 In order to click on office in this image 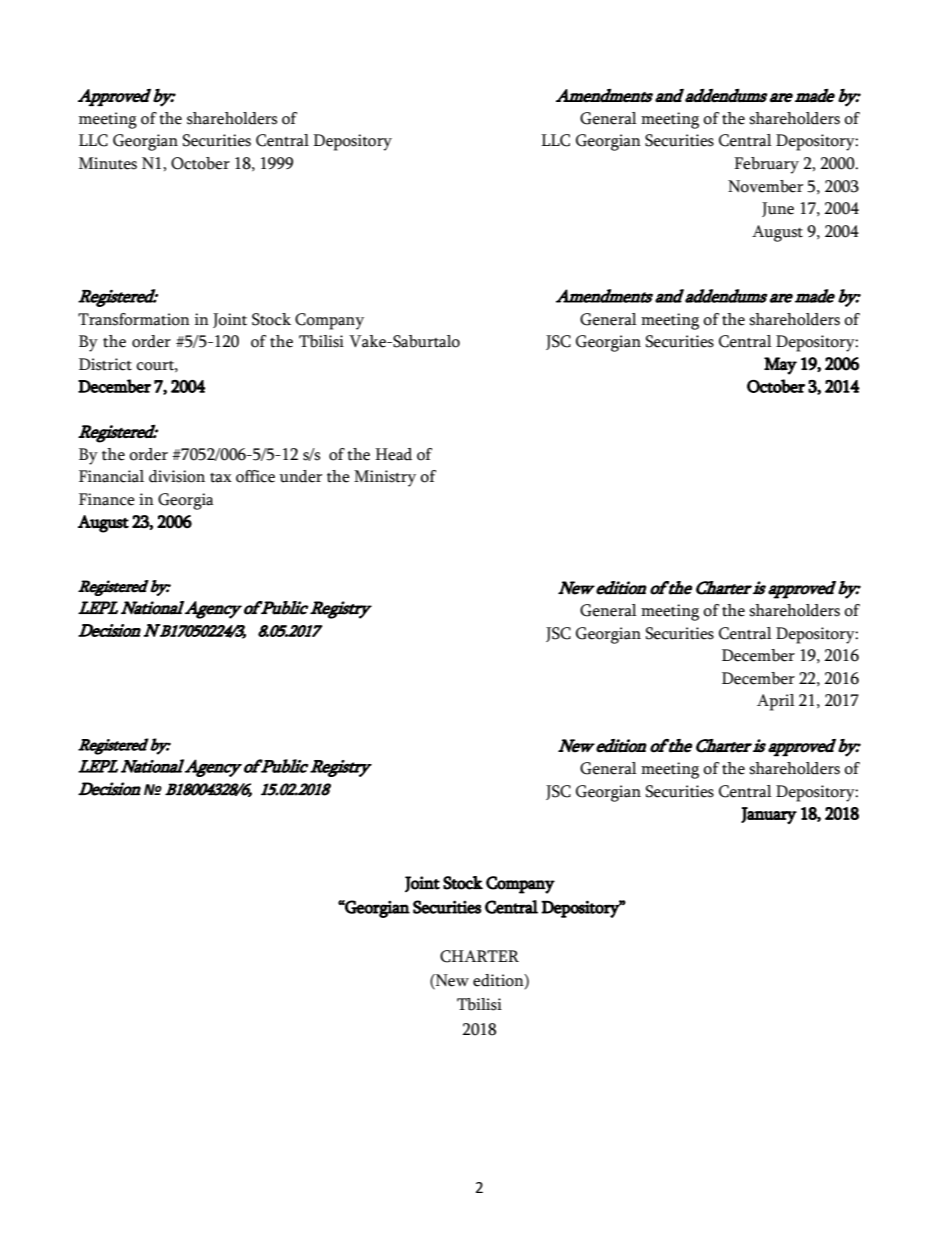, I will do `click(255, 476)`.
